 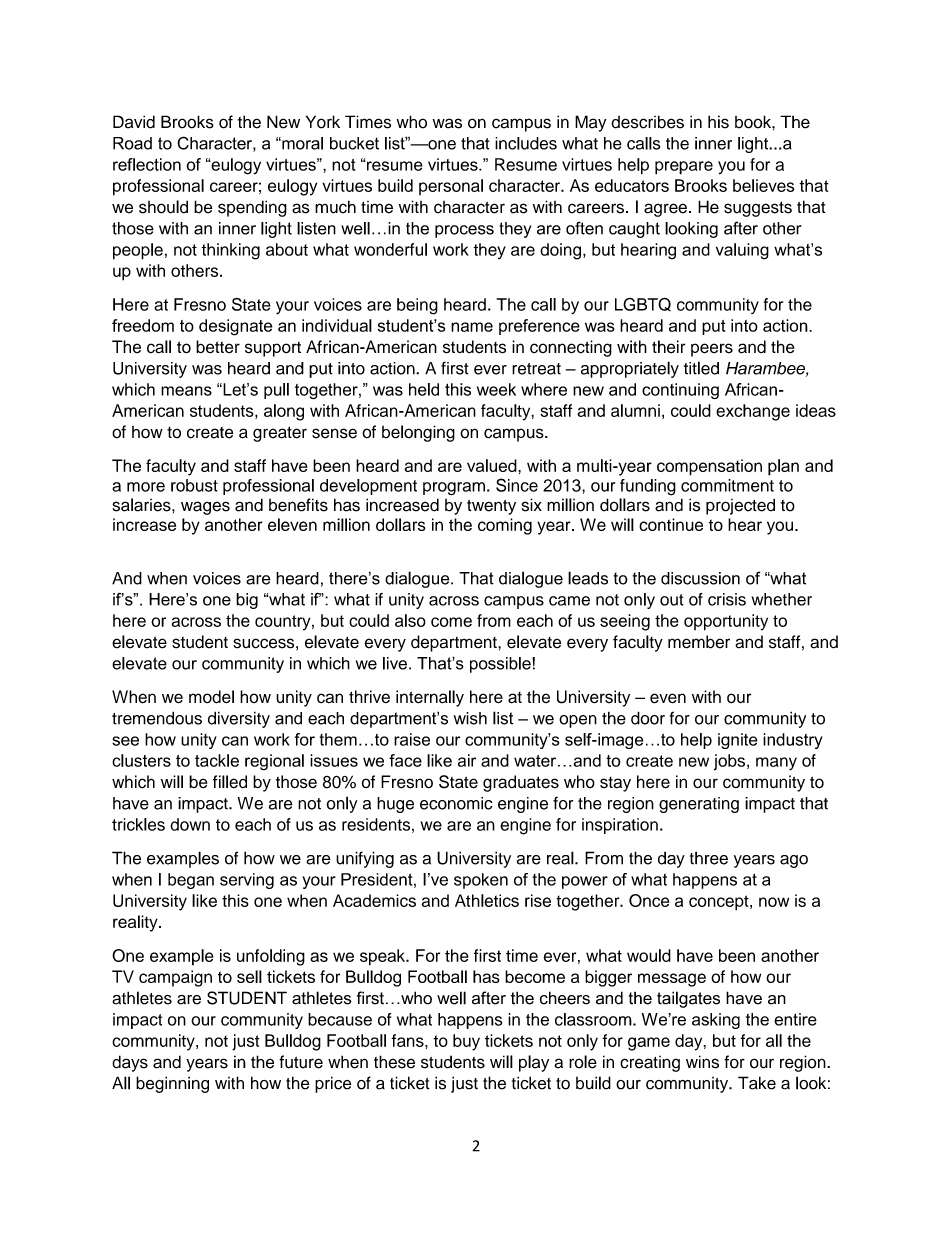 What do you see at coordinates (456, 803) in the screenshot?
I see `economic` at bounding box center [456, 803].
